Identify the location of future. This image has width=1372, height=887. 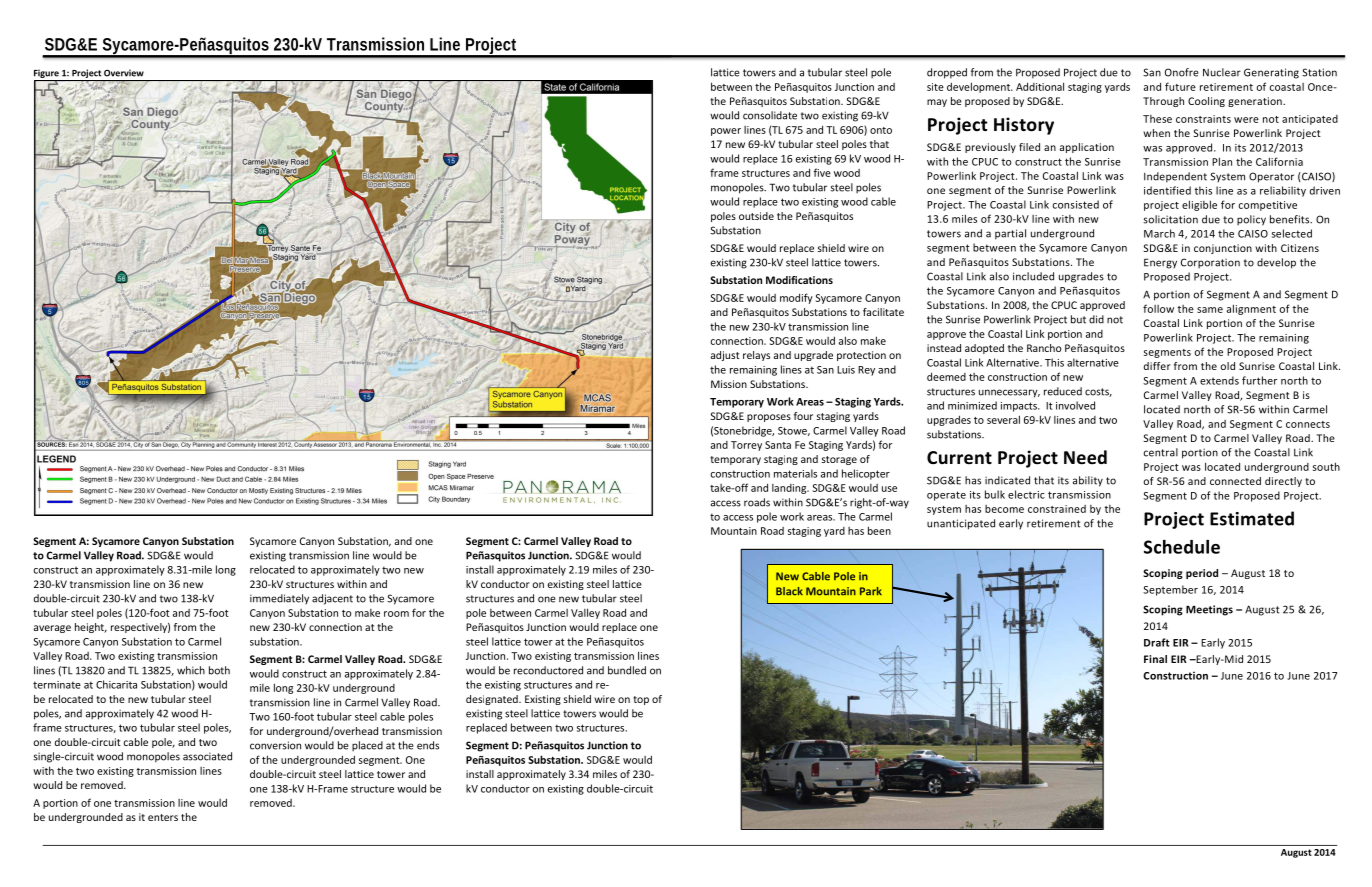
(1180, 86).
